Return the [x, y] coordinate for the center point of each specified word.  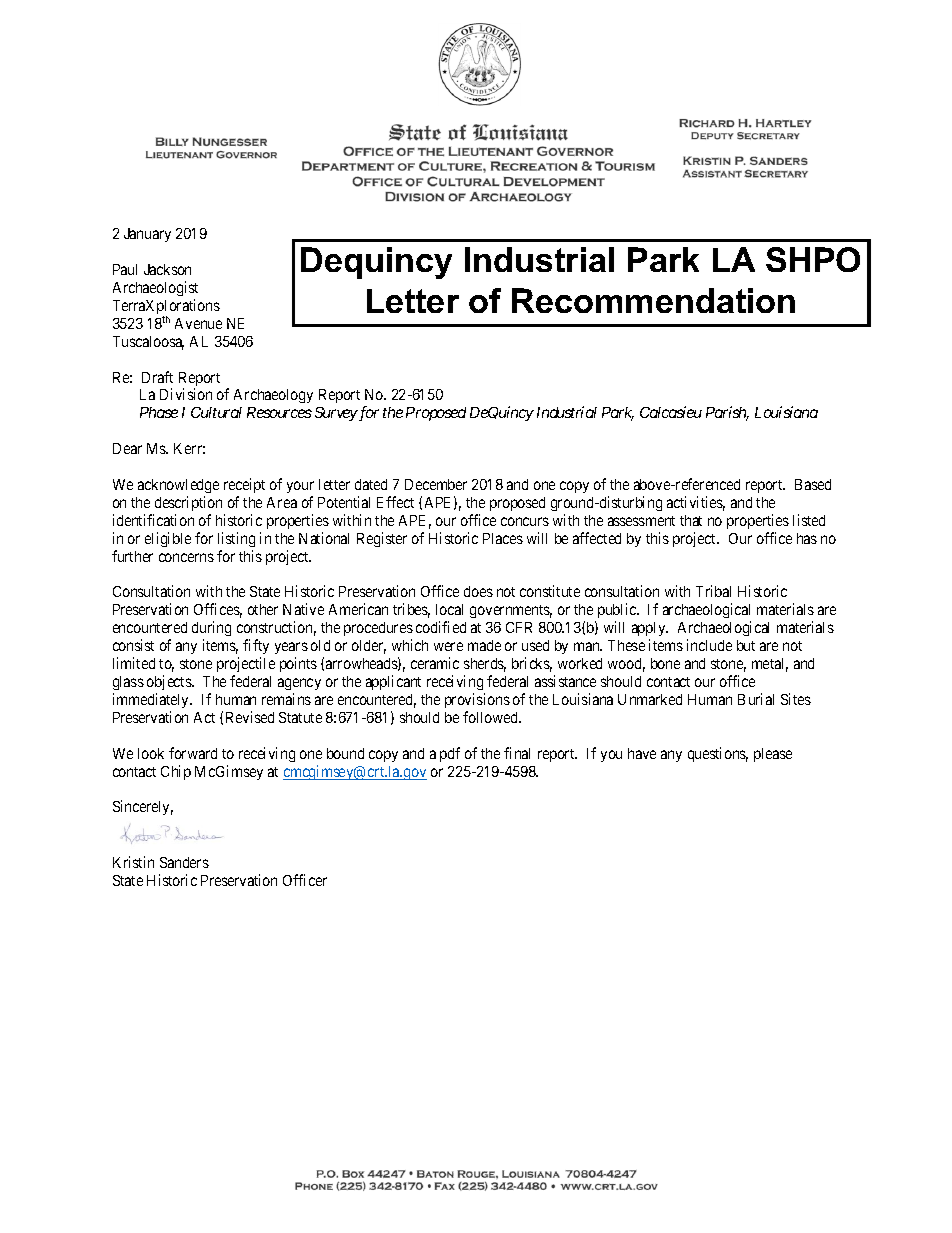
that [691, 520]
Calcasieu [671, 412]
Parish [727, 413]
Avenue [198, 323]
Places [503, 538]
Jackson [167, 269]
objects [170, 682]
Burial [756, 699]
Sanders [184, 862]
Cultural [216, 412]
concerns [186, 557]
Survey [336, 414]
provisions [477, 700]
